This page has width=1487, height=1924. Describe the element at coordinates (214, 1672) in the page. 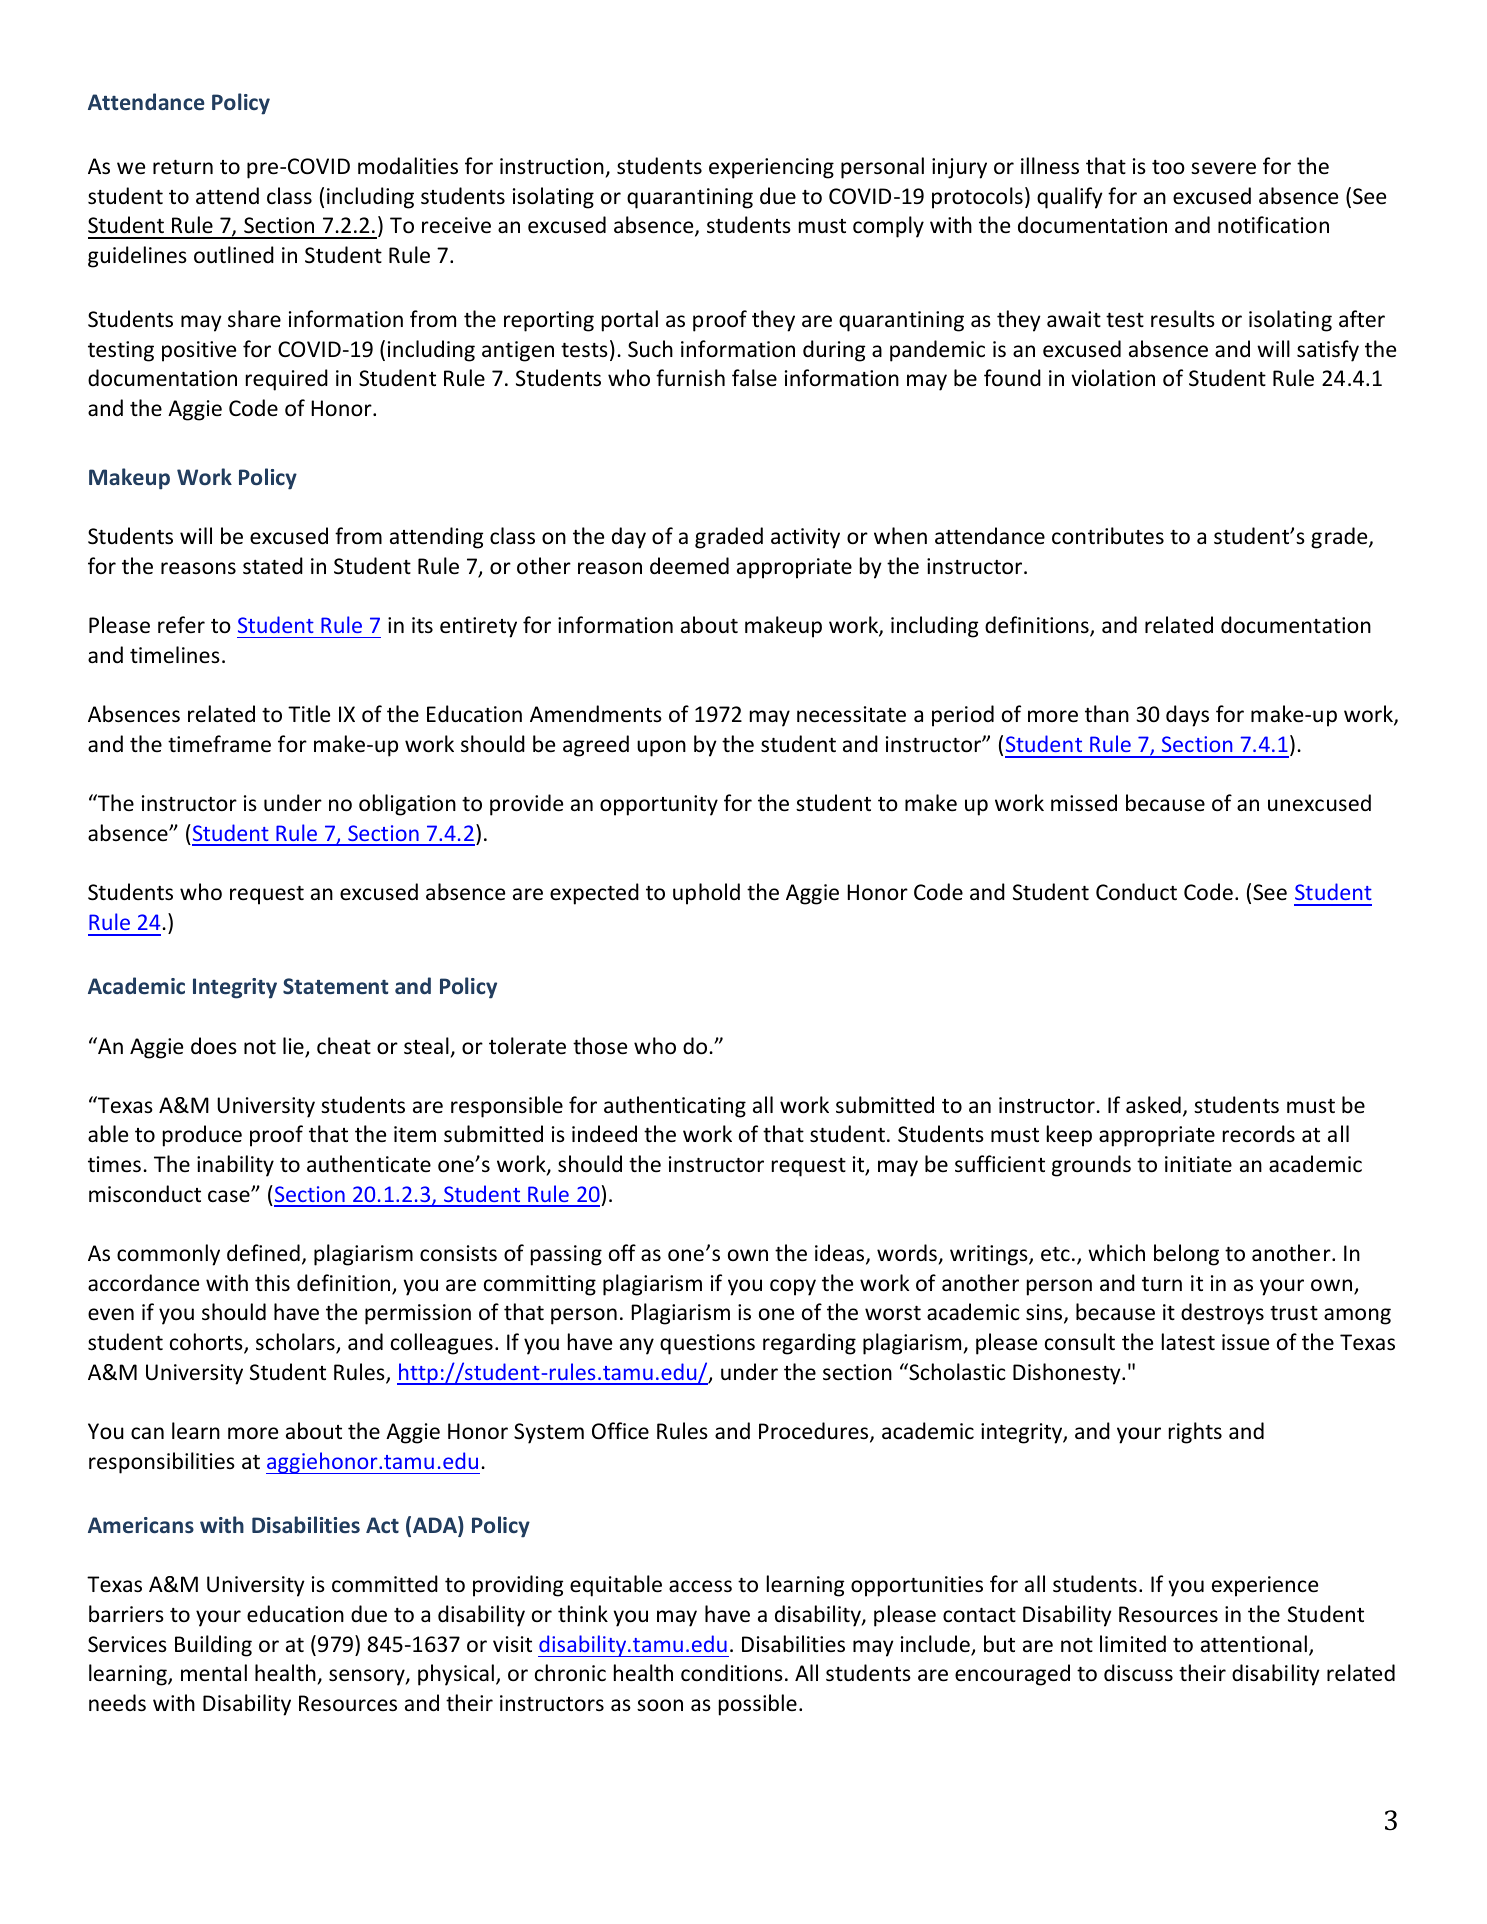

I see `mental` at that location.
